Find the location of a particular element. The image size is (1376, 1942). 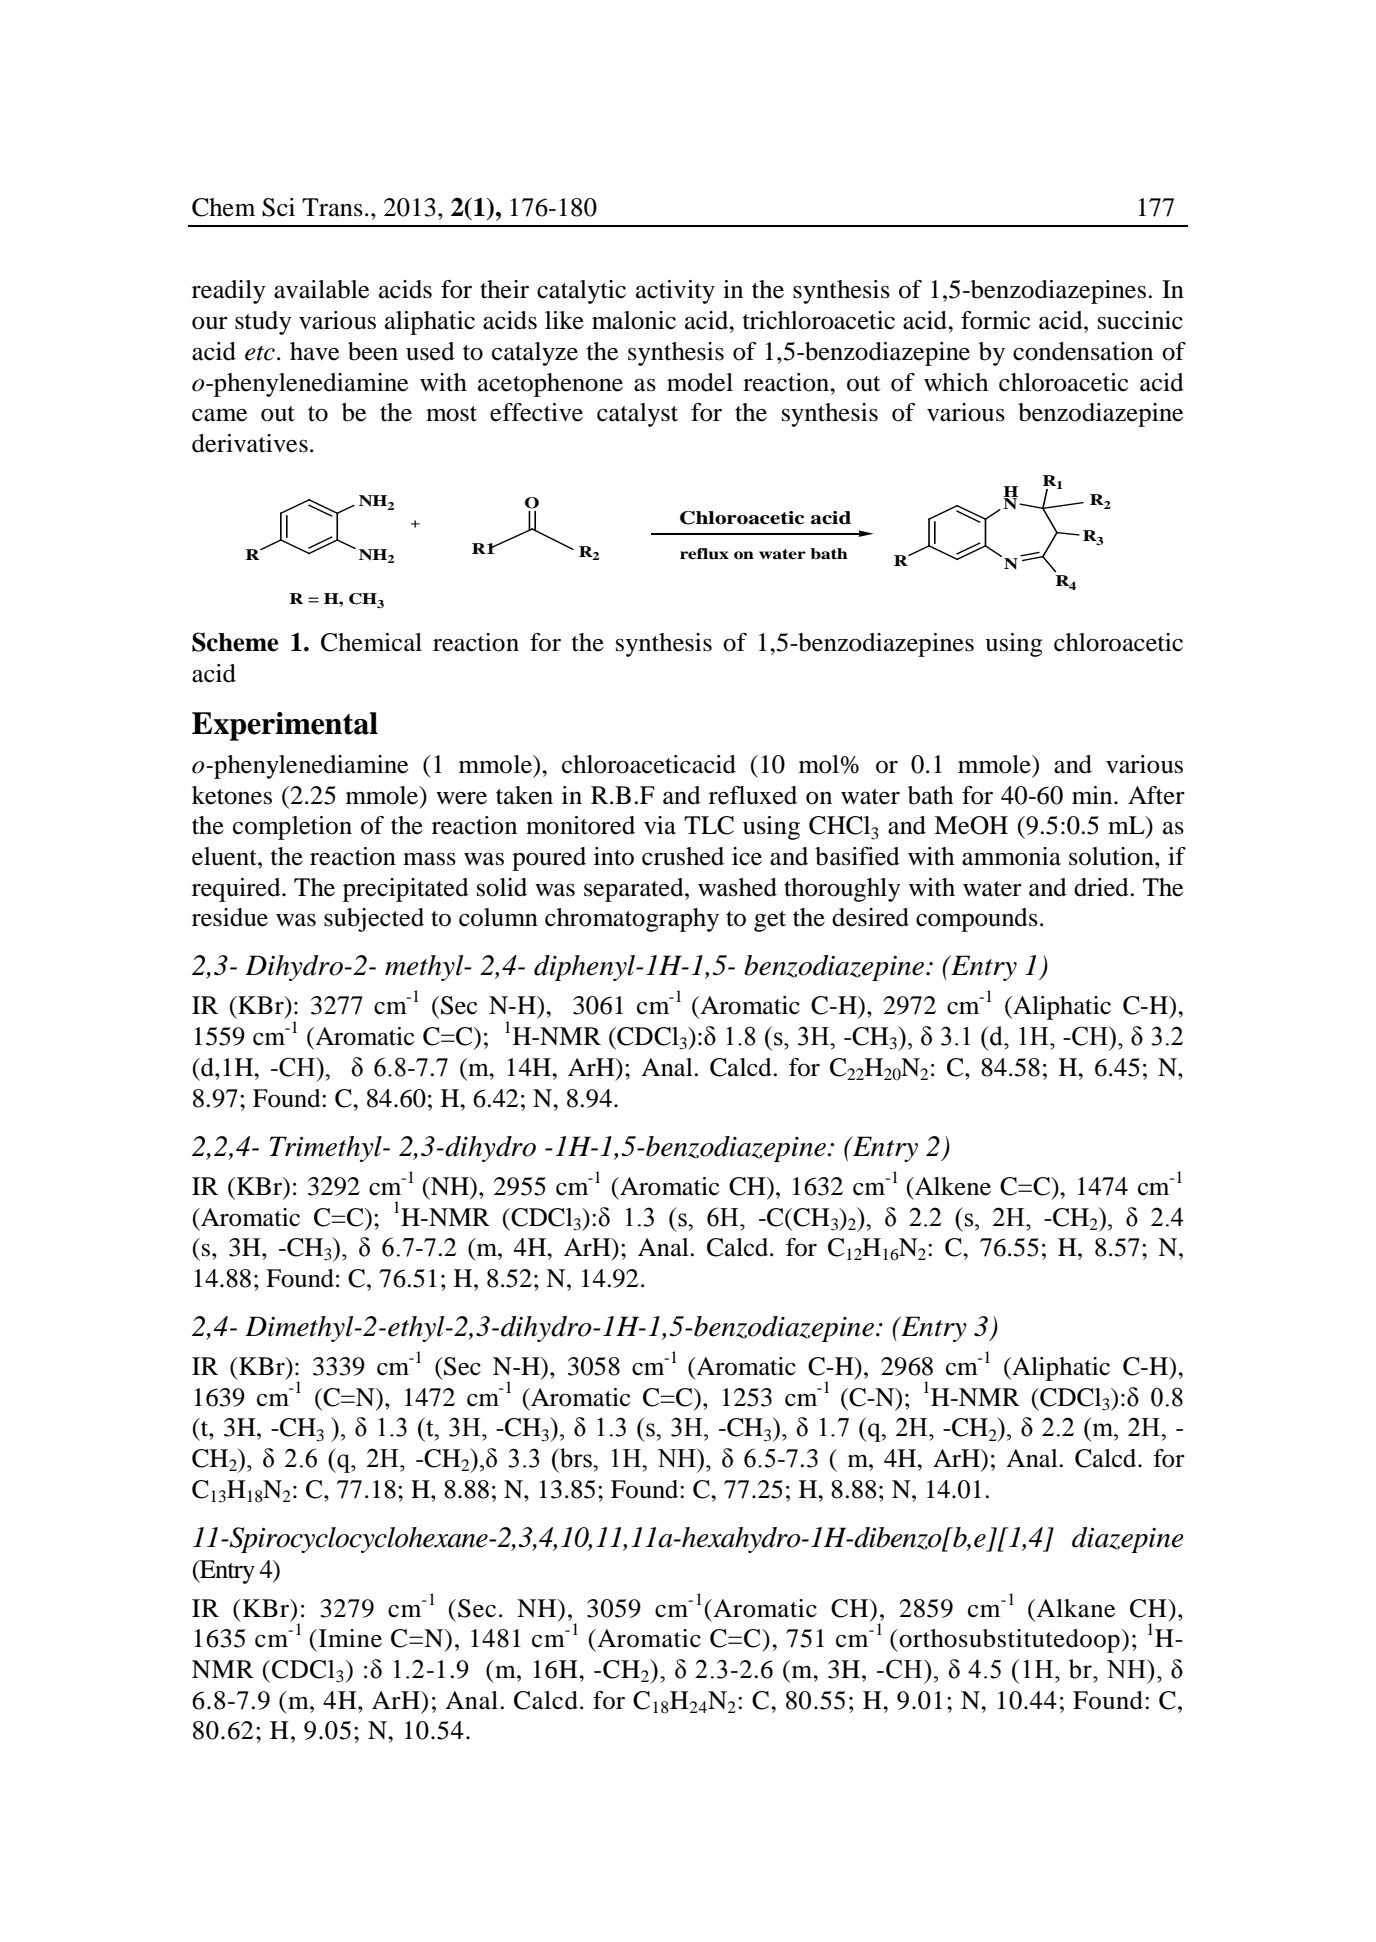

dried is located at coordinates (1101, 887).
